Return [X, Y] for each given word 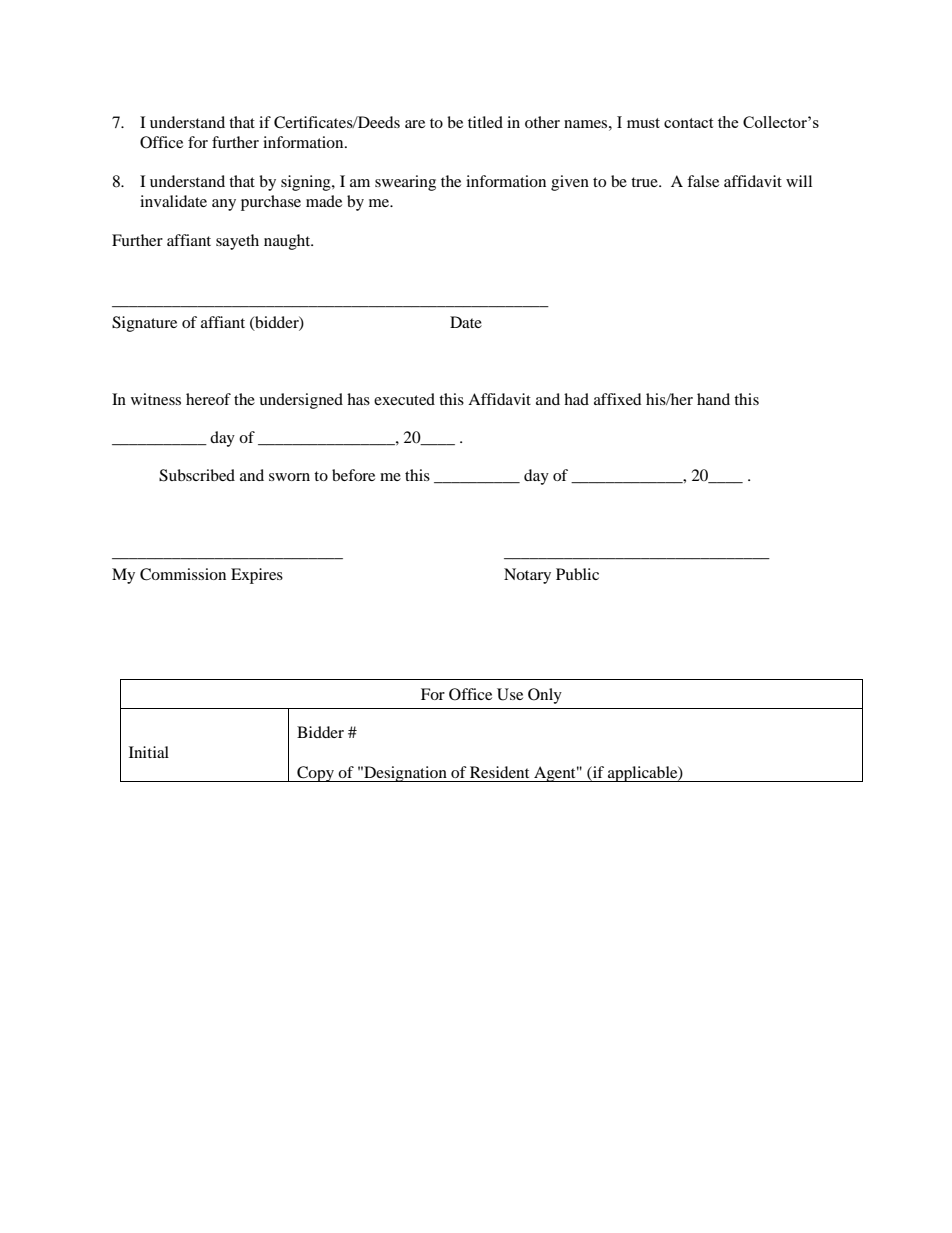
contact [688, 123]
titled [485, 122]
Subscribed [197, 475]
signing [307, 183]
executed [404, 399]
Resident [499, 772]
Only [545, 696]
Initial [149, 752]
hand [713, 399]
